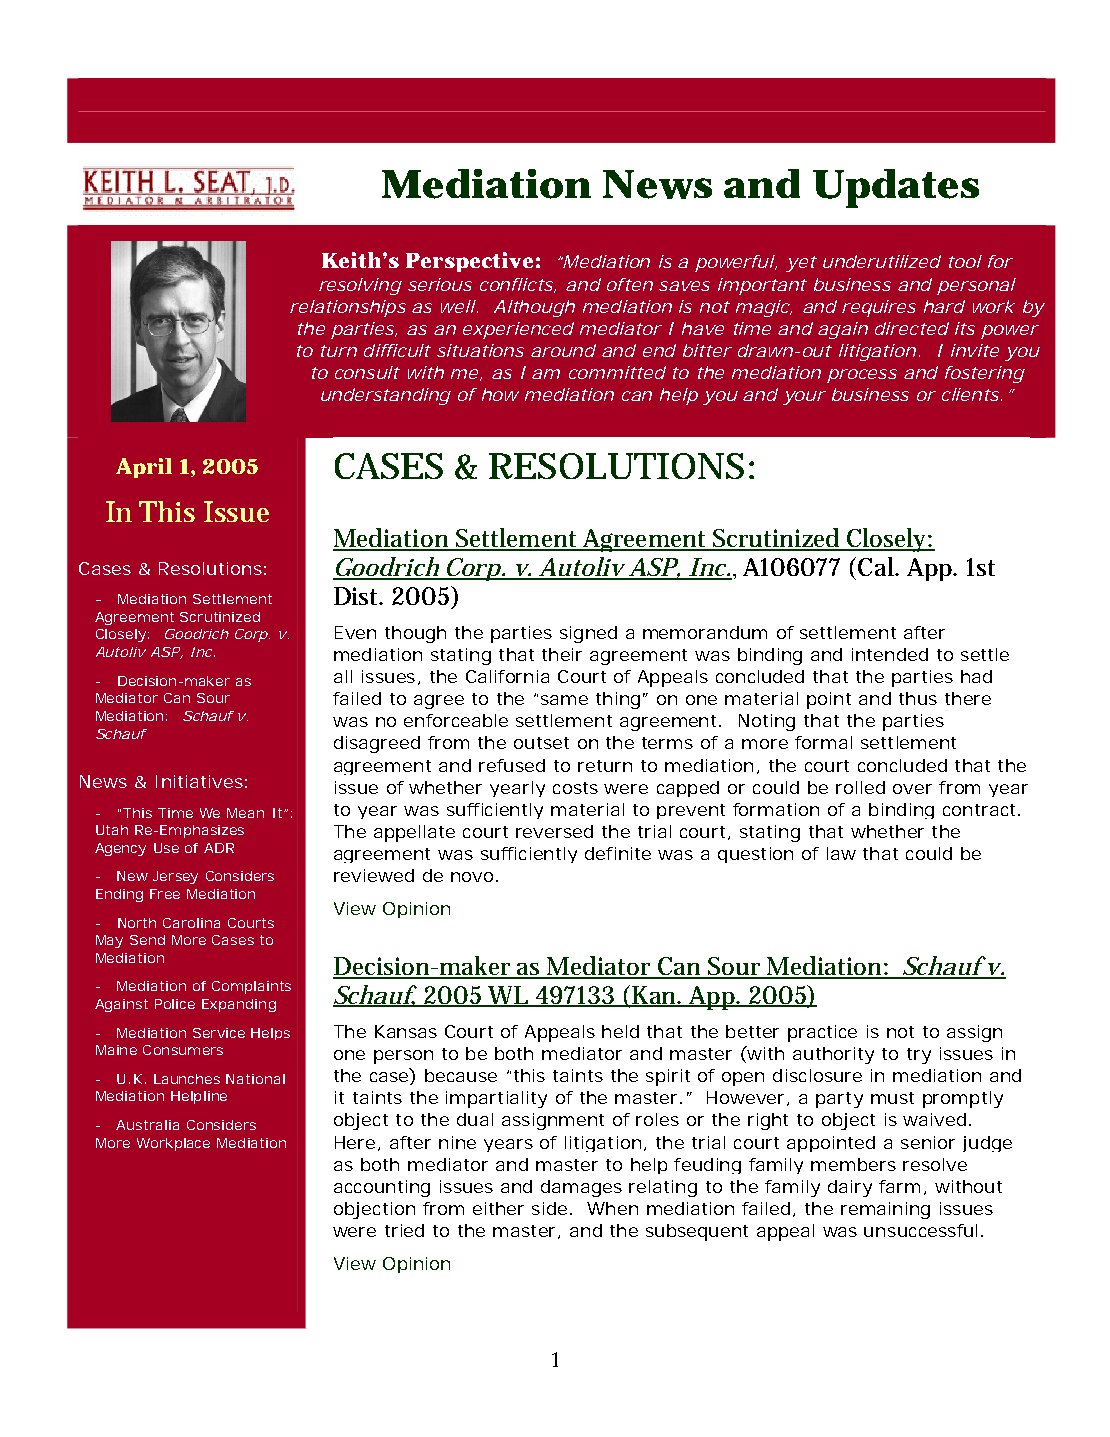 The image size is (1110, 1437). What do you see at coordinates (879, 308) in the screenshot?
I see `requires` at bounding box center [879, 308].
